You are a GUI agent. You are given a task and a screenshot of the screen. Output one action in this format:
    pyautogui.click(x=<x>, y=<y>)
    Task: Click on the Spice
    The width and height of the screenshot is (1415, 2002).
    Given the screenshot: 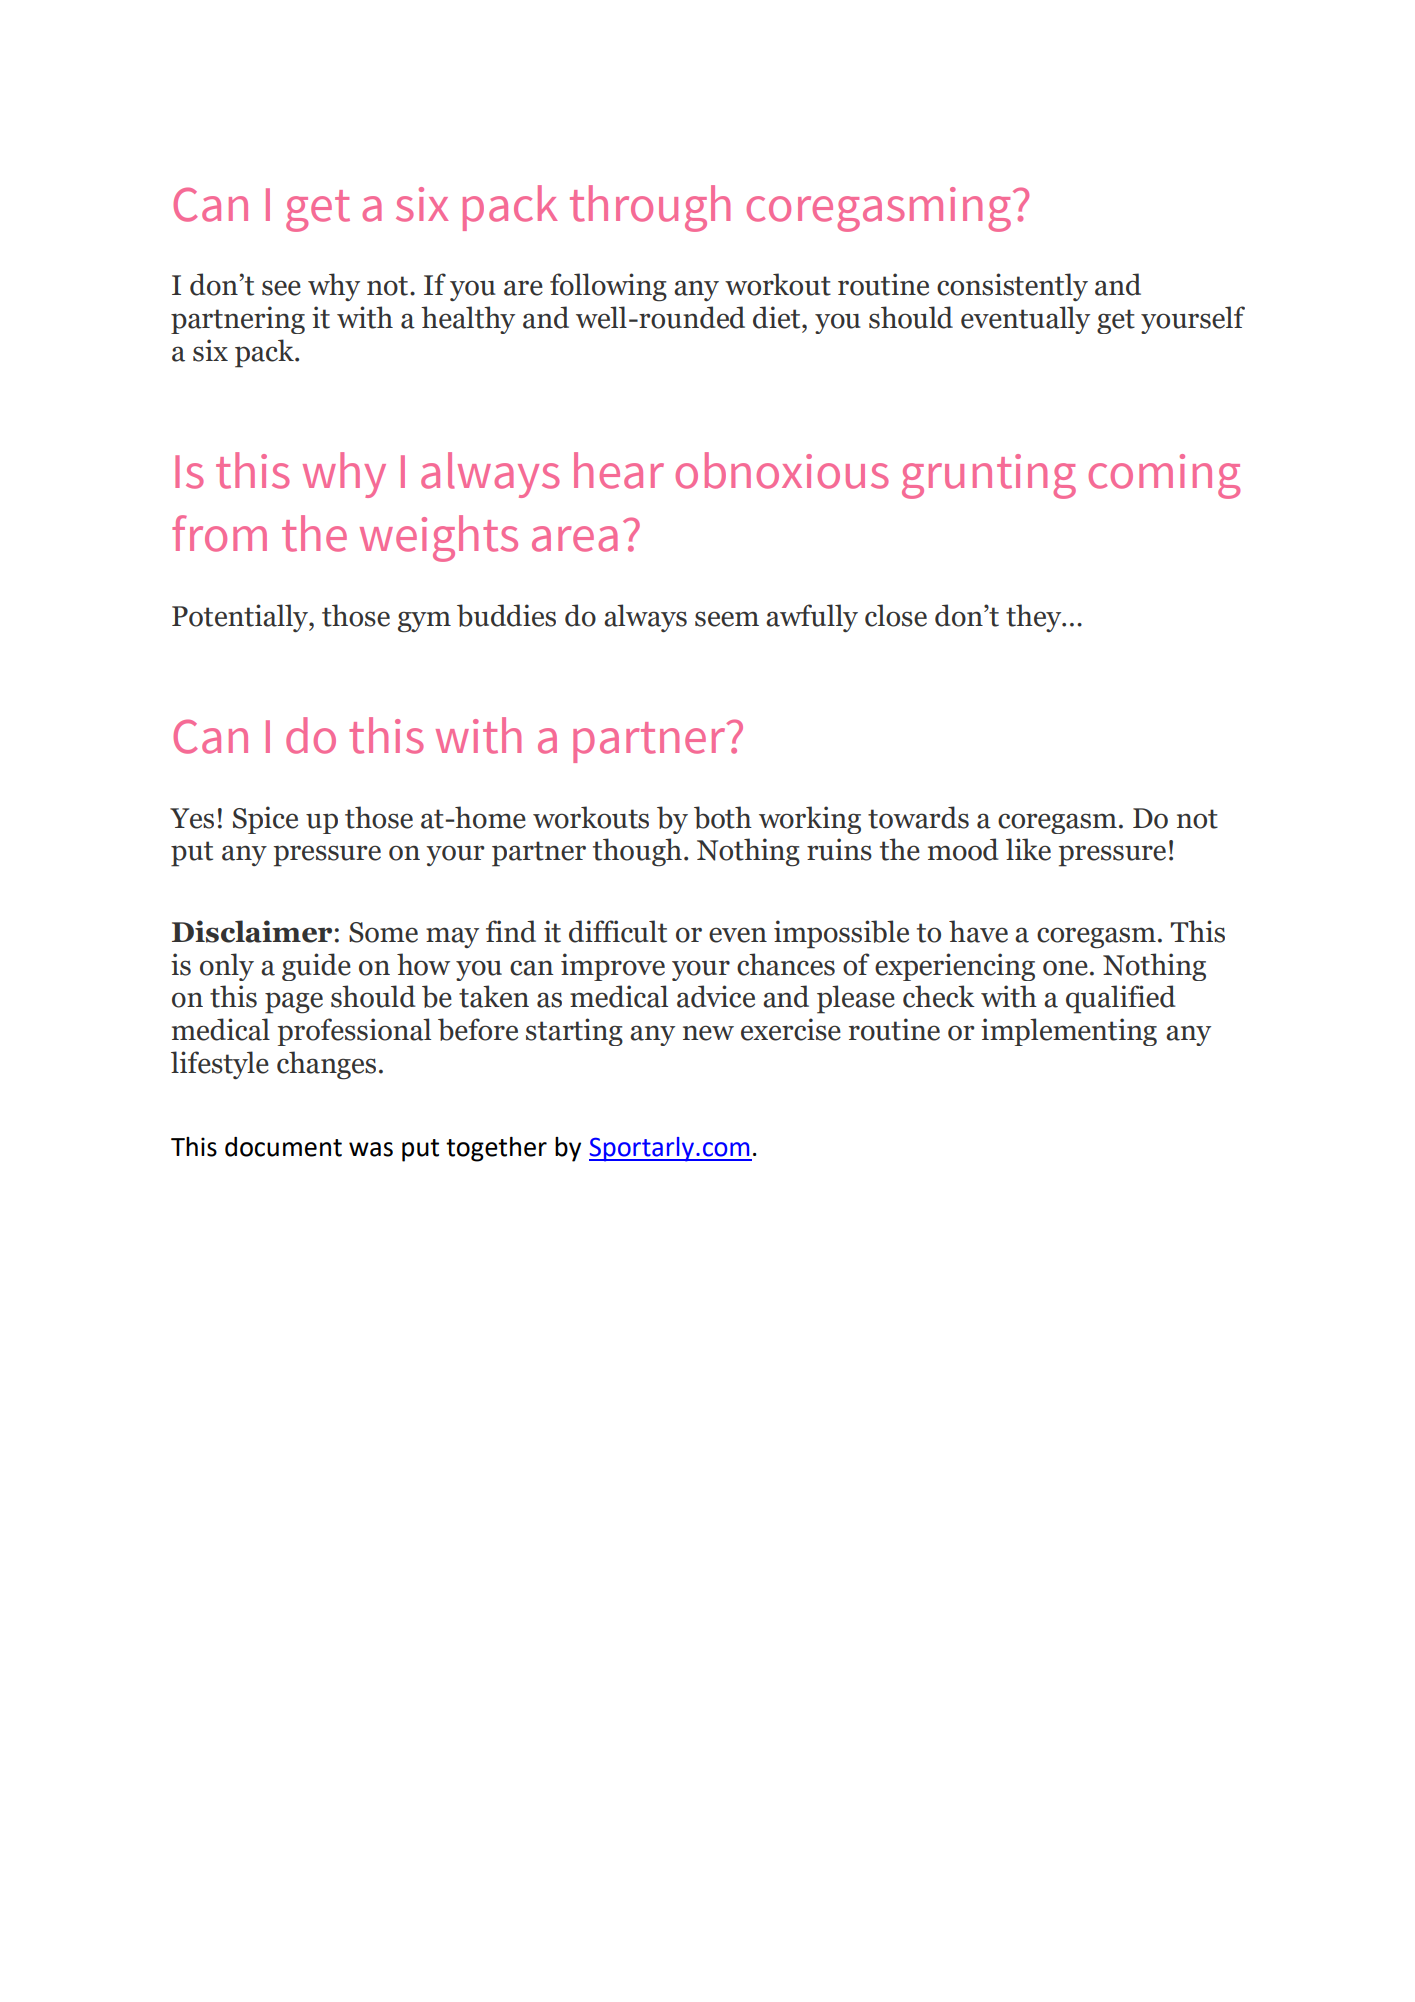 What is the action you would take?
    pyautogui.click(x=265, y=820)
